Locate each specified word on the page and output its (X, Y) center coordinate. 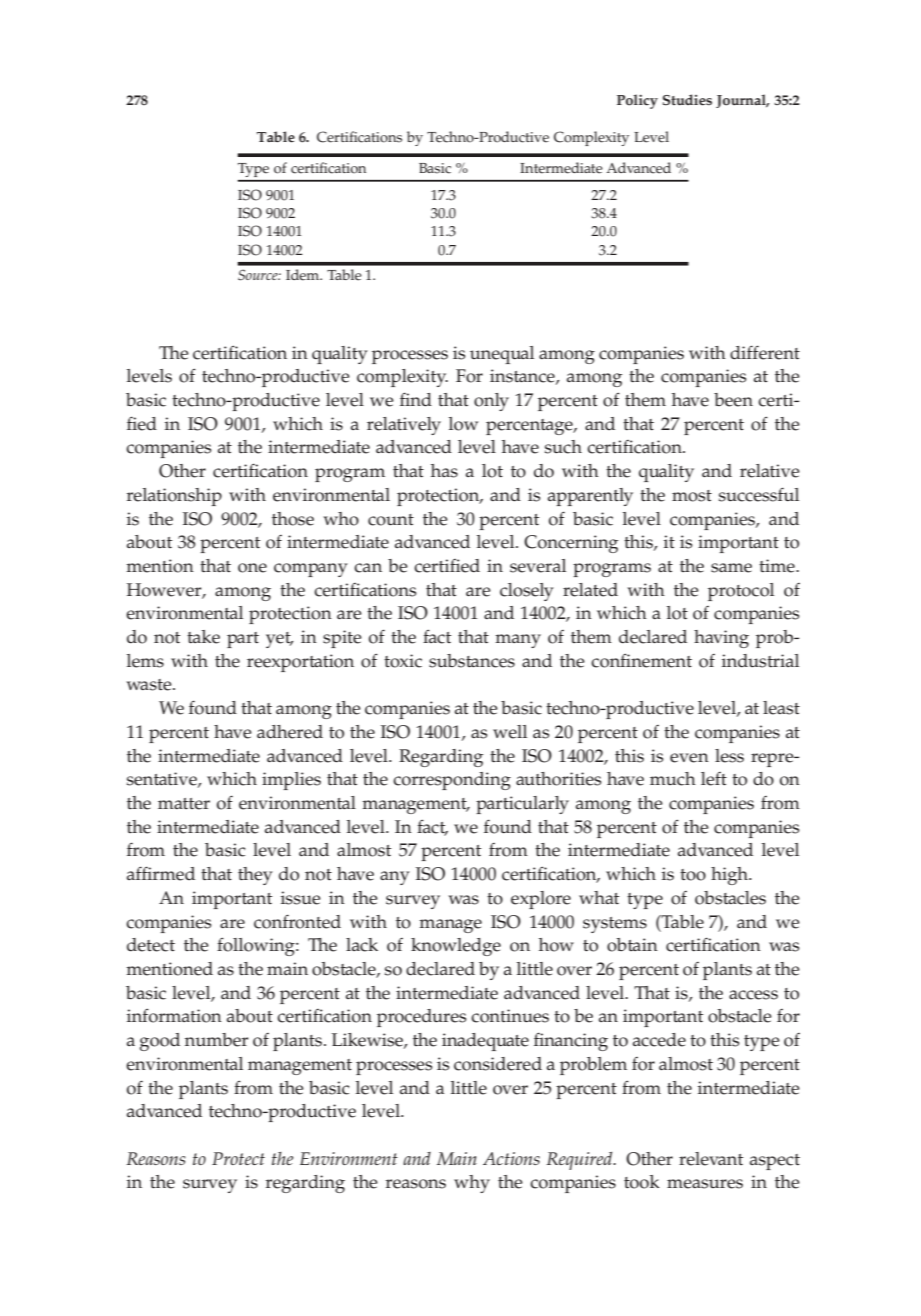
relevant (711, 1159)
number (216, 1040)
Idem (304, 275)
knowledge (456, 947)
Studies (687, 100)
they (255, 876)
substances (472, 661)
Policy (637, 101)
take (203, 637)
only (491, 402)
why (472, 1184)
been (733, 400)
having (721, 639)
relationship (174, 497)
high (730, 876)
